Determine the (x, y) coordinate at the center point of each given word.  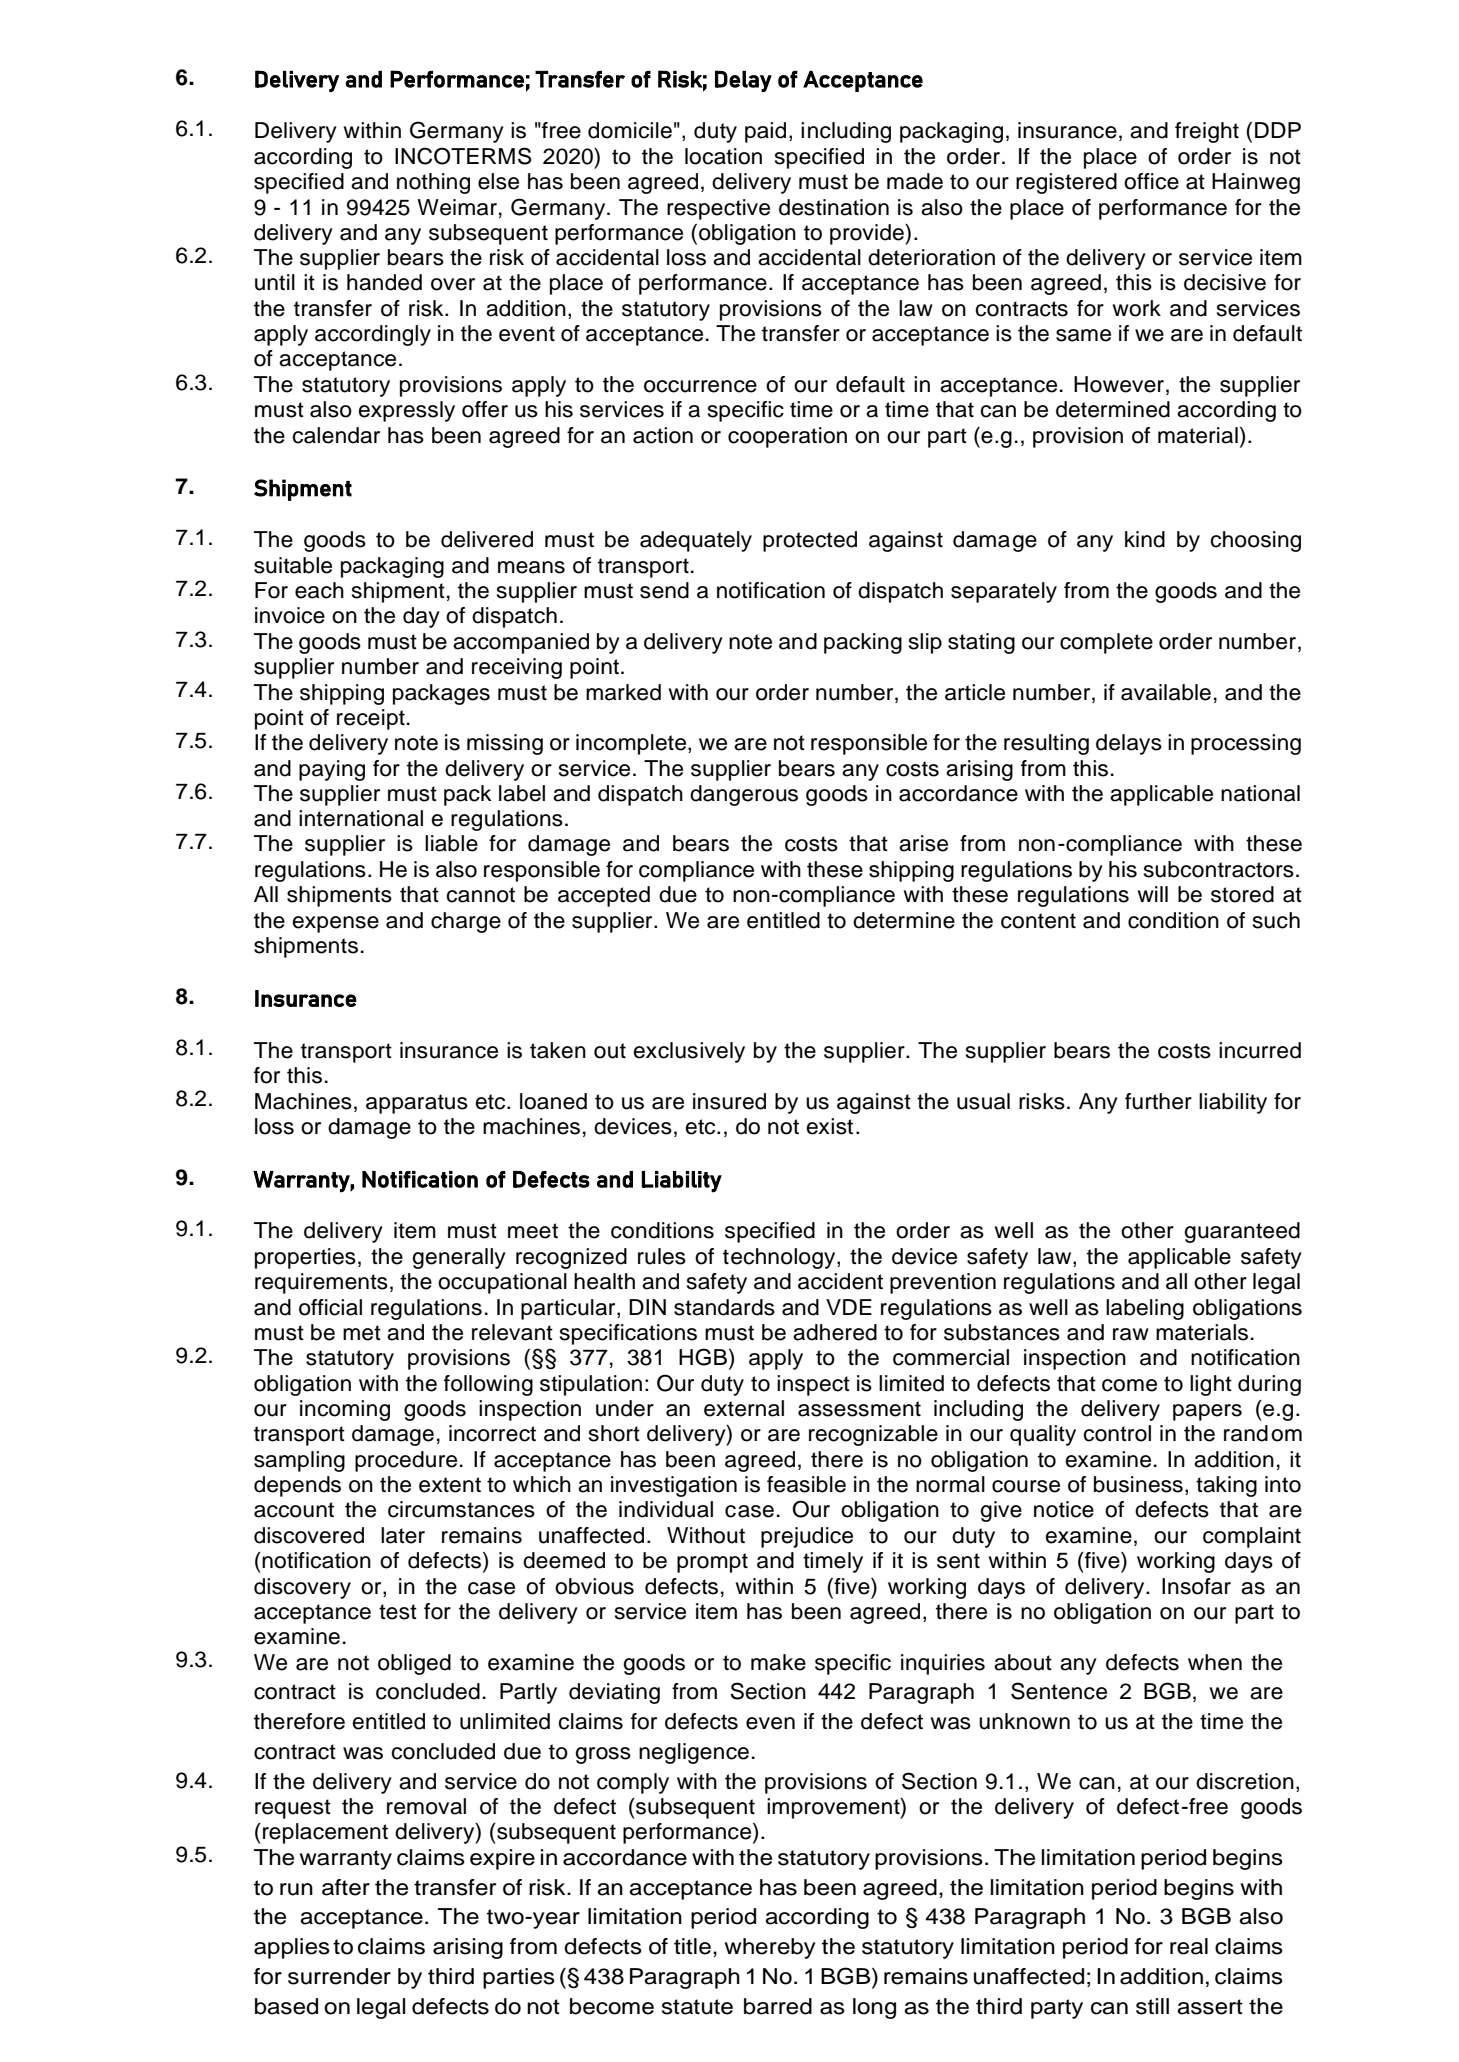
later (403, 1535)
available (1166, 692)
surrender (339, 1976)
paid (765, 132)
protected (810, 541)
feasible (806, 1484)
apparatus (417, 1104)
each (319, 590)
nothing (433, 183)
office (1151, 181)
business (1138, 1484)
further (1158, 1101)
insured (729, 1101)
